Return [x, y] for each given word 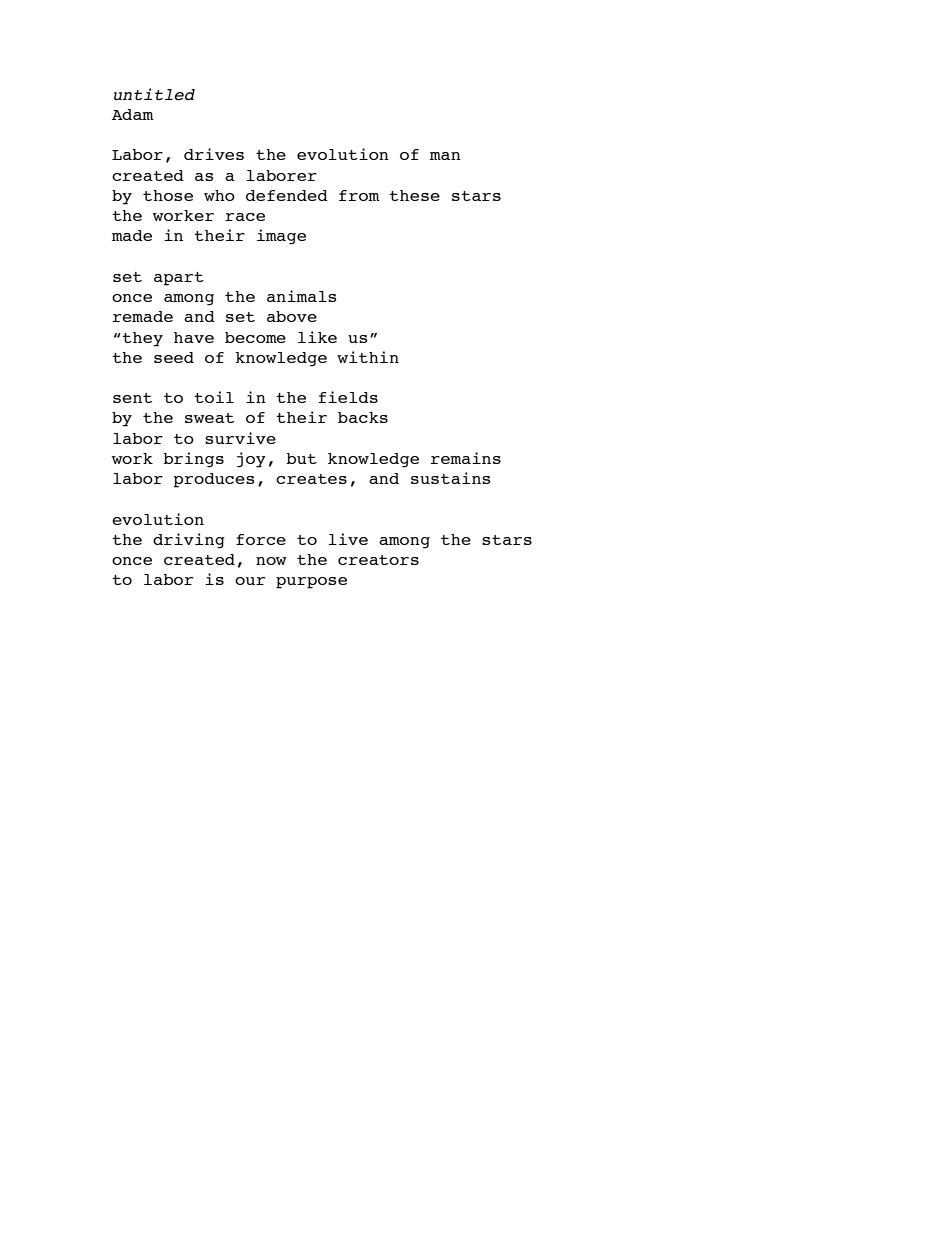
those [168, 195]
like [317, 337]
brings [194, 460]
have [194, 337]
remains [466, 458]
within [368, 357]
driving [189, 541]
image [281, 237]
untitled [154, 94]
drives [214, 154]
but [302, 458]
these [414, 195]
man [445, 156]
